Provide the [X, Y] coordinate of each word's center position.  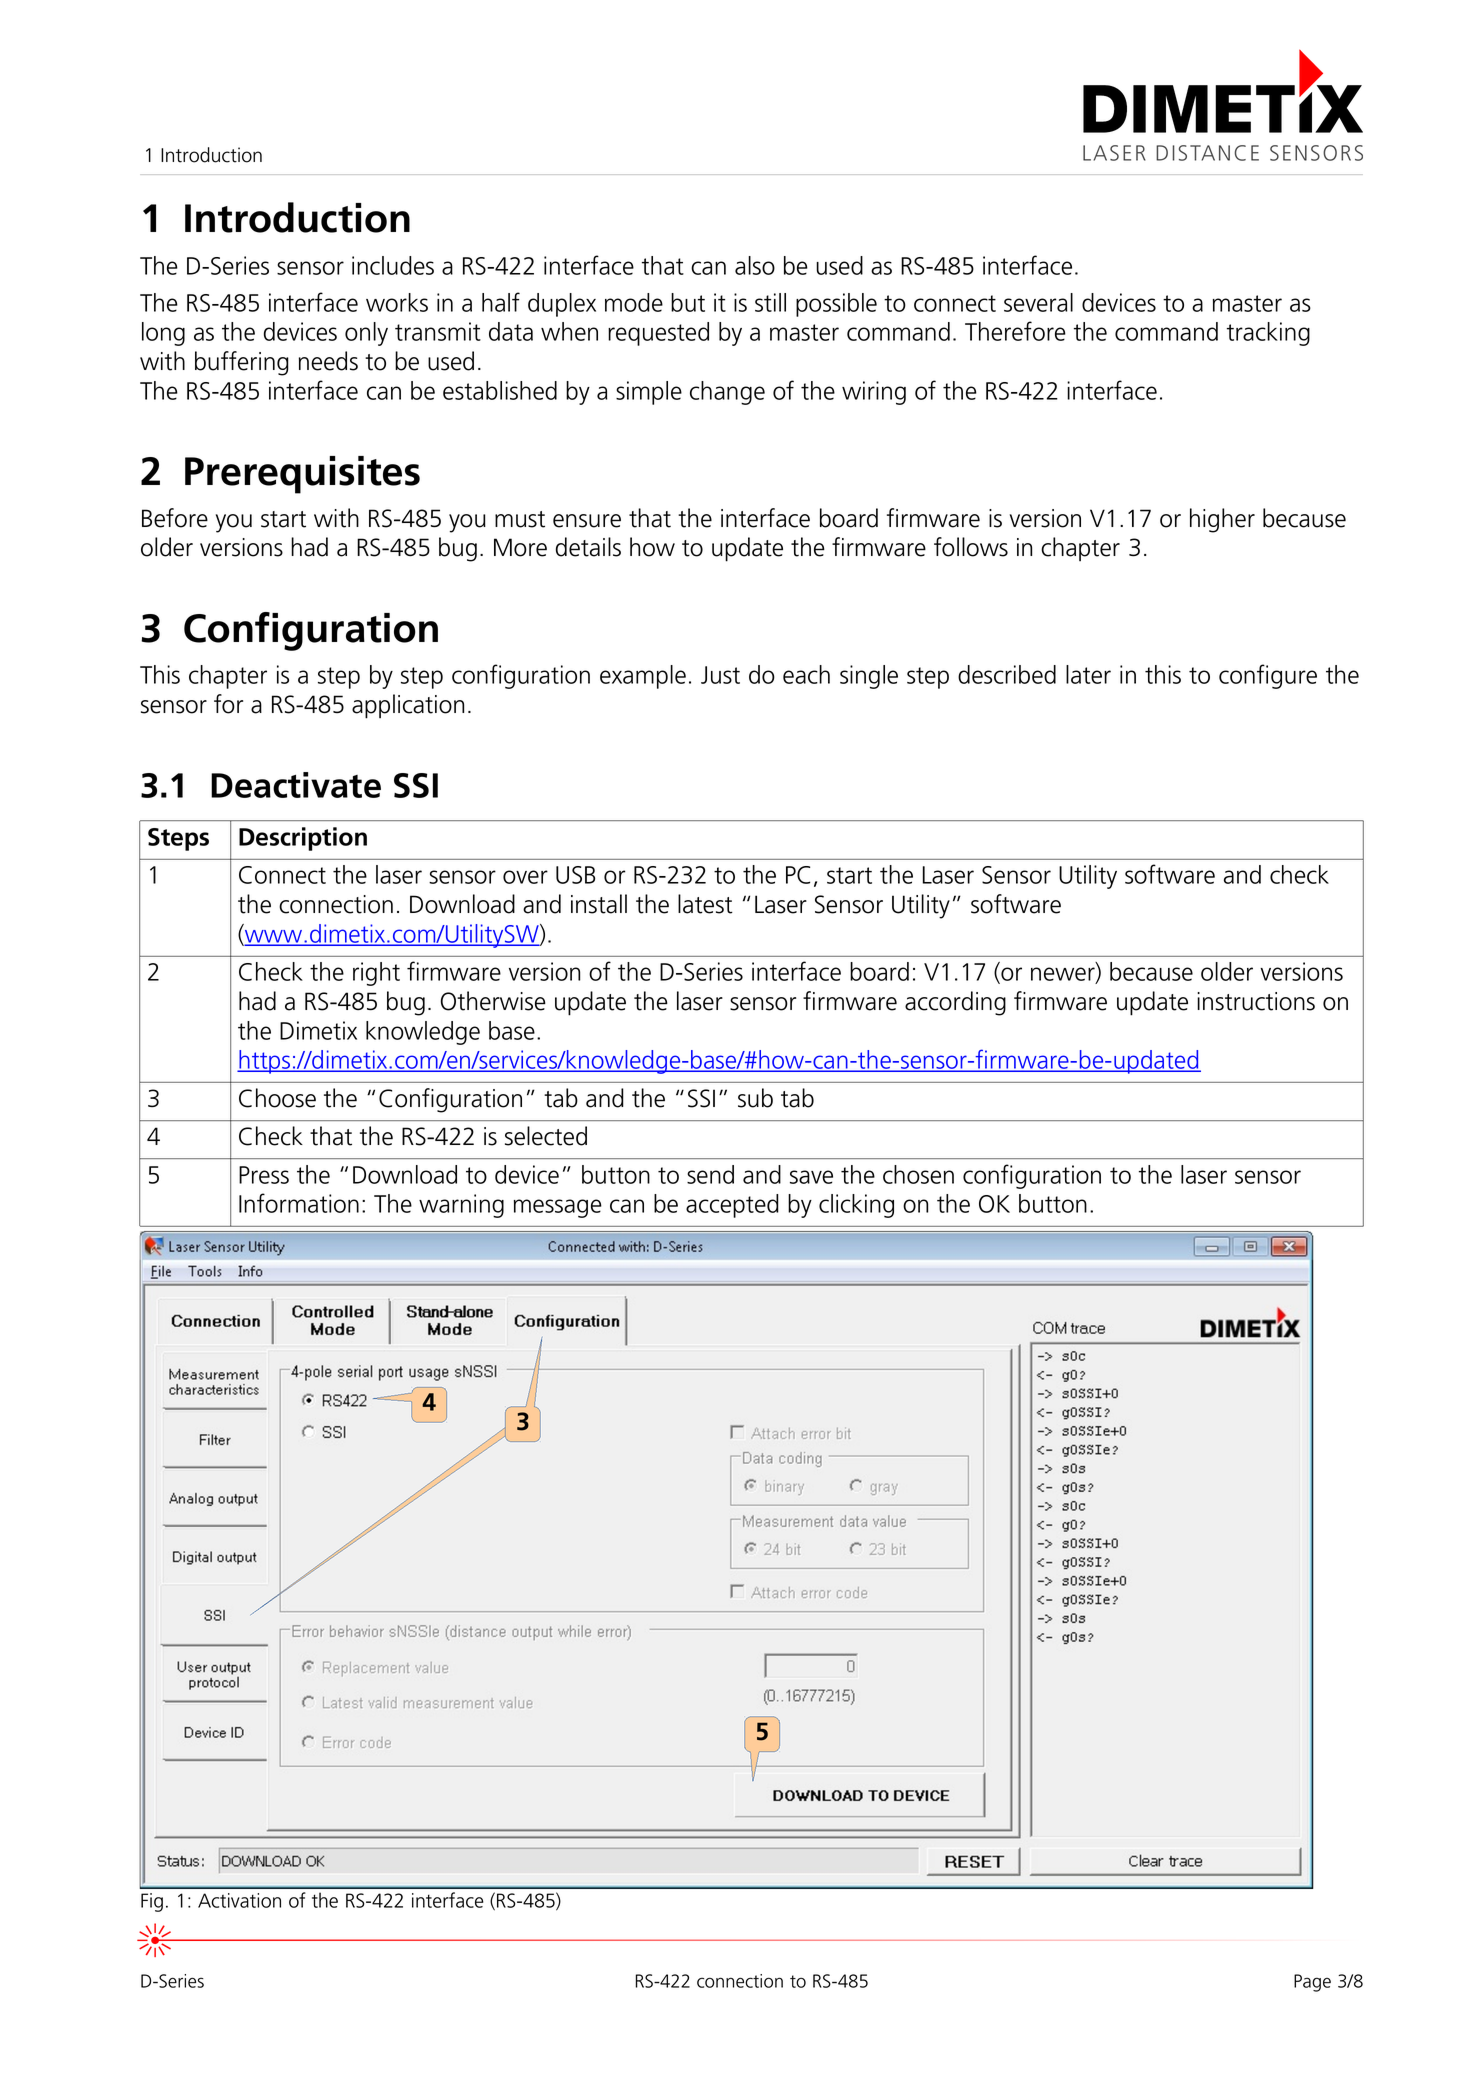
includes [393, 265]
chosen [918, 1174]
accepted [732, 1206]
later [1088, 674]
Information [299, 1203]
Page [1312, 1983]
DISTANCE [1207, 153]
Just [720, 675]
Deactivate [296, 785]
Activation [239, 1900]
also [755, 265]
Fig [152, 1902]
